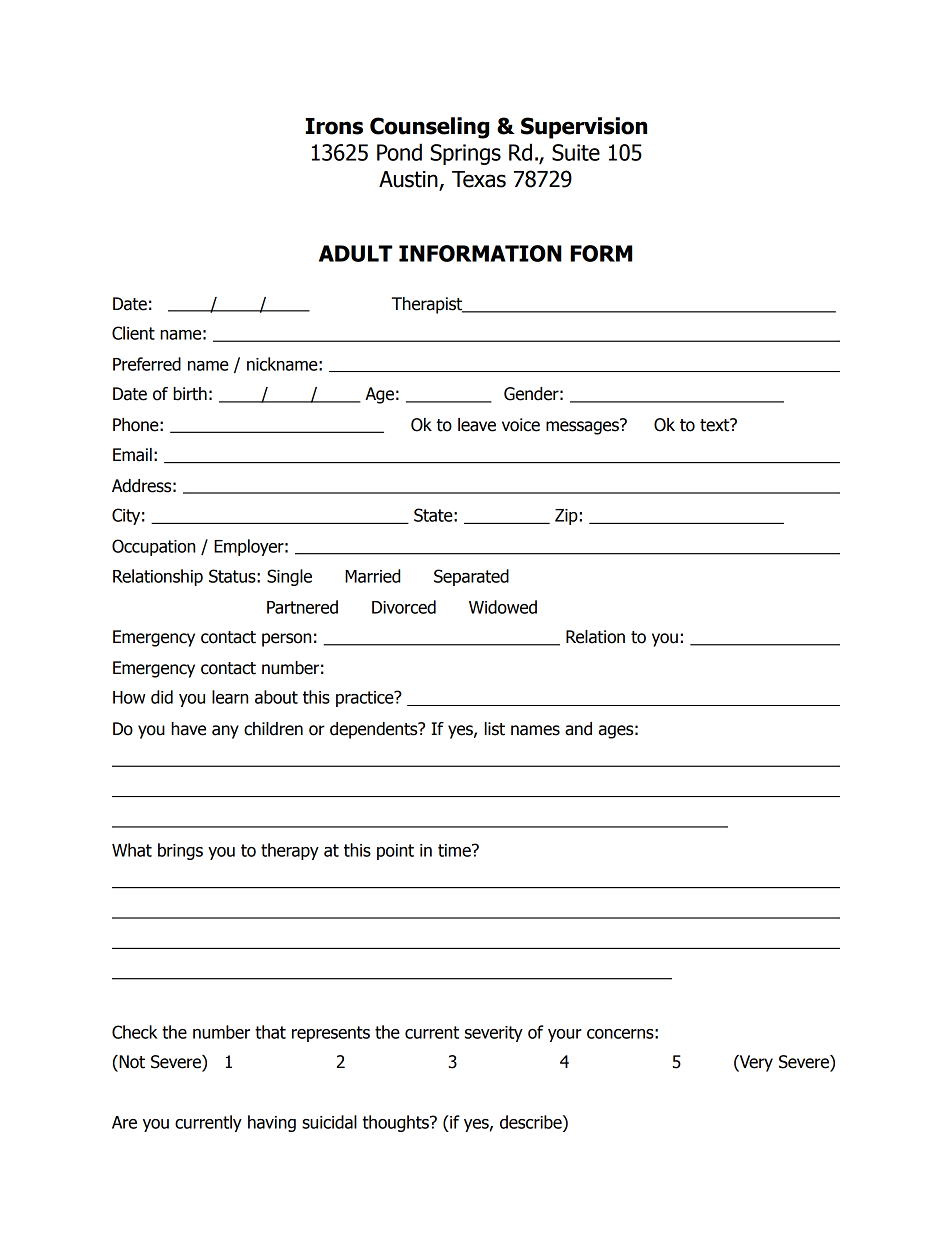 Image resolution: width=952 pixels, height=1233 pixels. What do you see at coordinates (162, 697) in the document?
I see `did` at bounding box center [162, 697].
